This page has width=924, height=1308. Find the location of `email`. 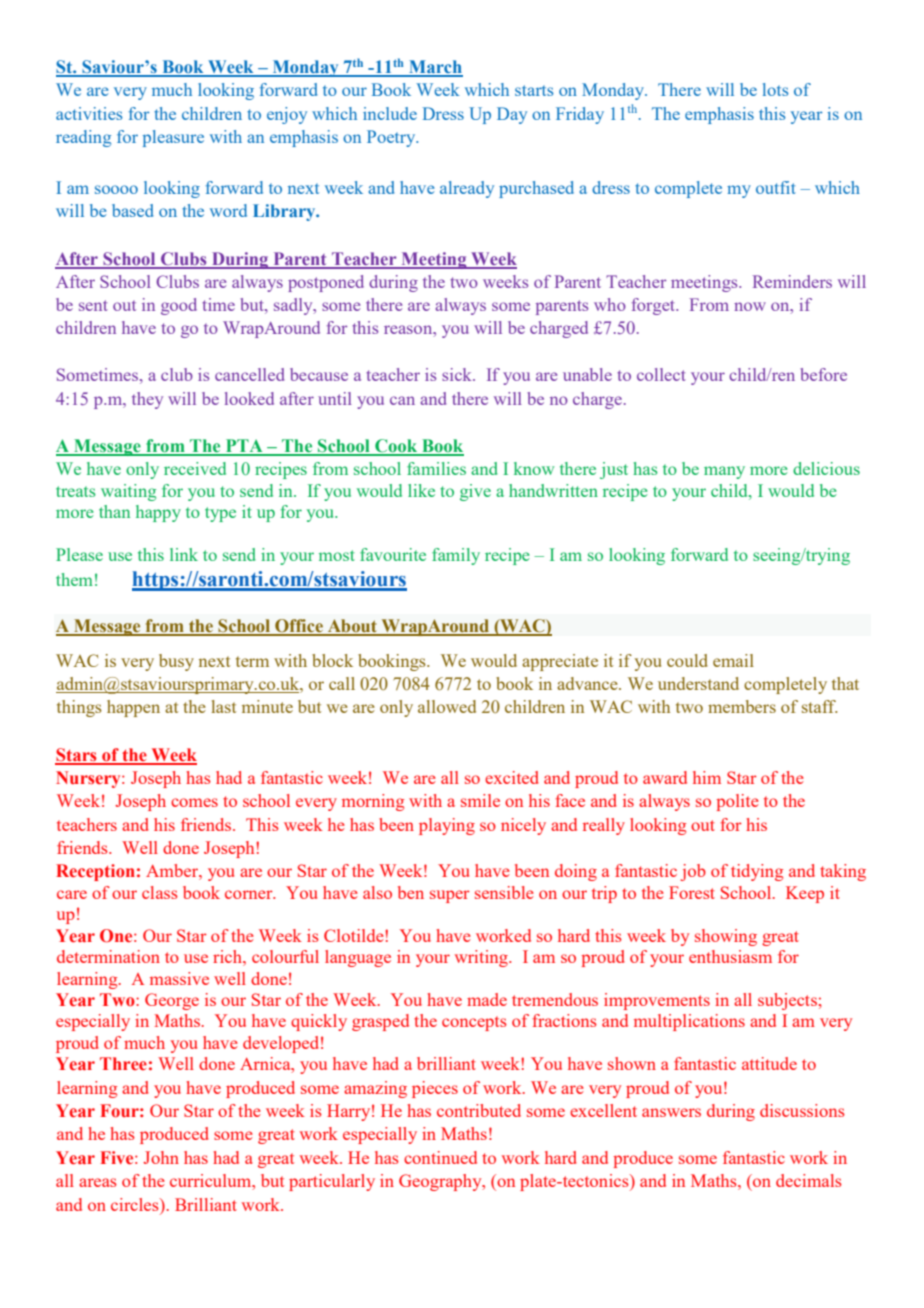

email is located at coordinates (733, 660).
